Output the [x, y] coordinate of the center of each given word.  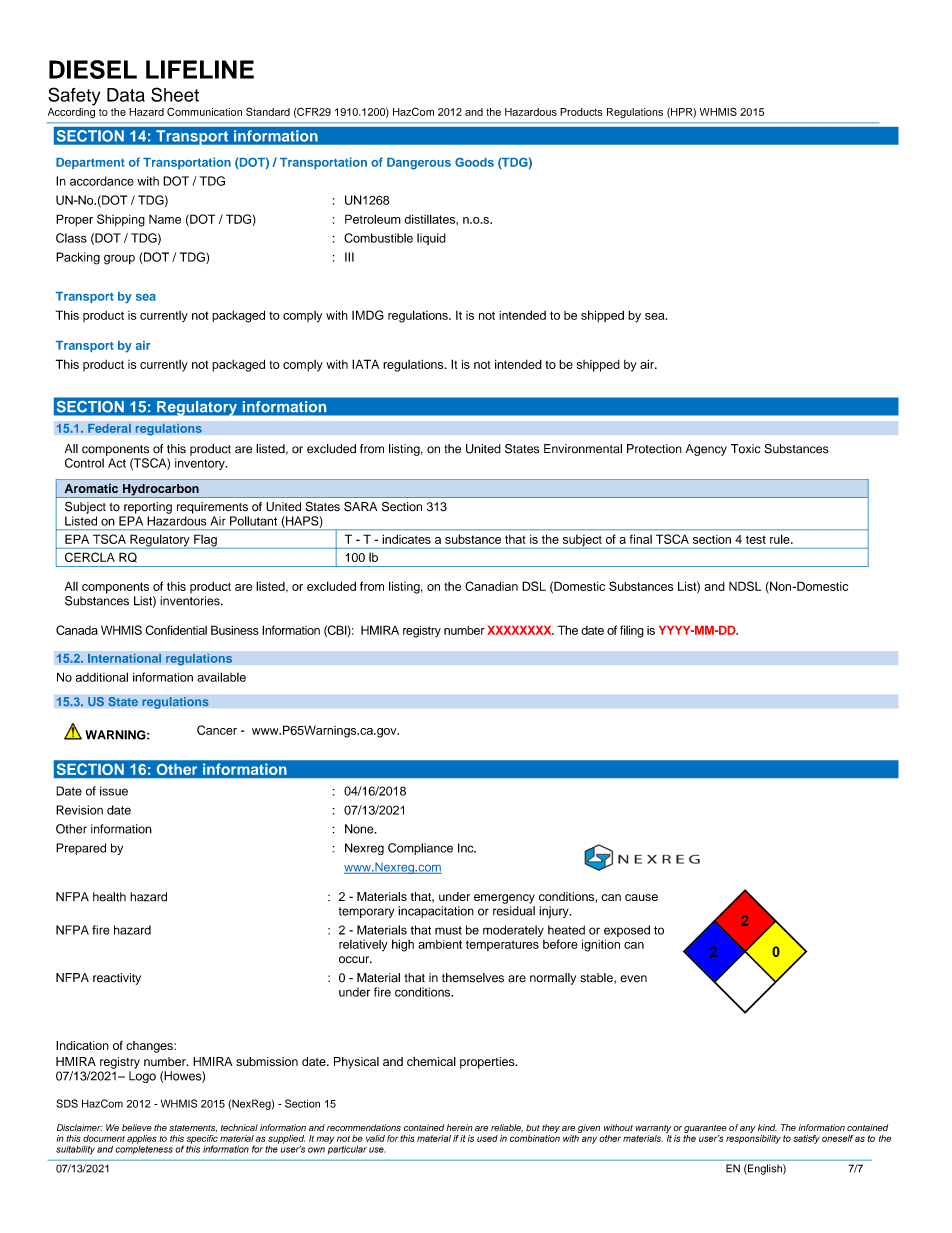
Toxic [745, 449]
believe [137, 1127]
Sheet [175, 94]
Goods [474, 162]
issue [114, 791]
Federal [109, 428]
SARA [360, 506]
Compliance [420, 849]
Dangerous [419, 164]
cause [641, 897]
